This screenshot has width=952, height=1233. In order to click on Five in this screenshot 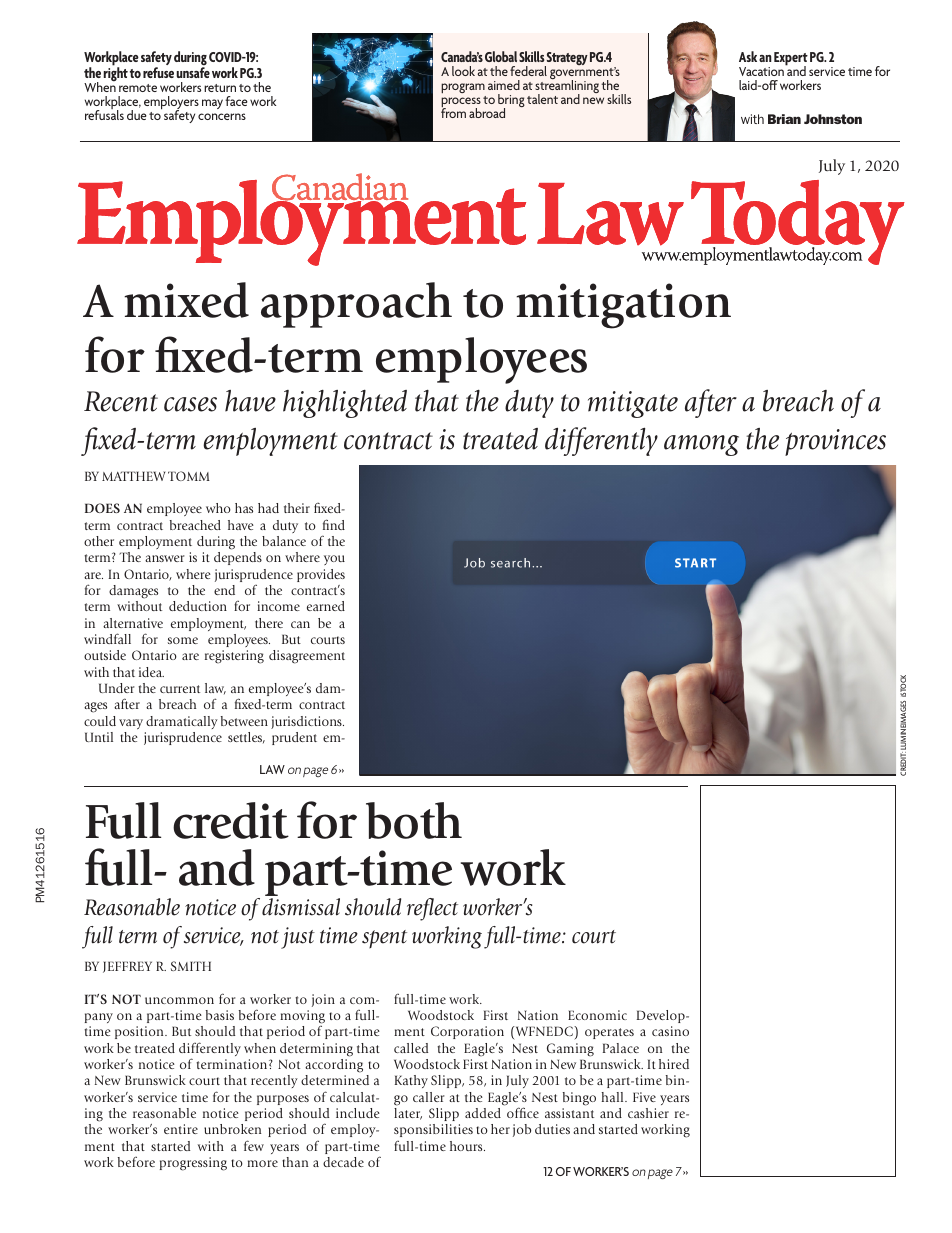, I will do `click(644, 1097)`.
